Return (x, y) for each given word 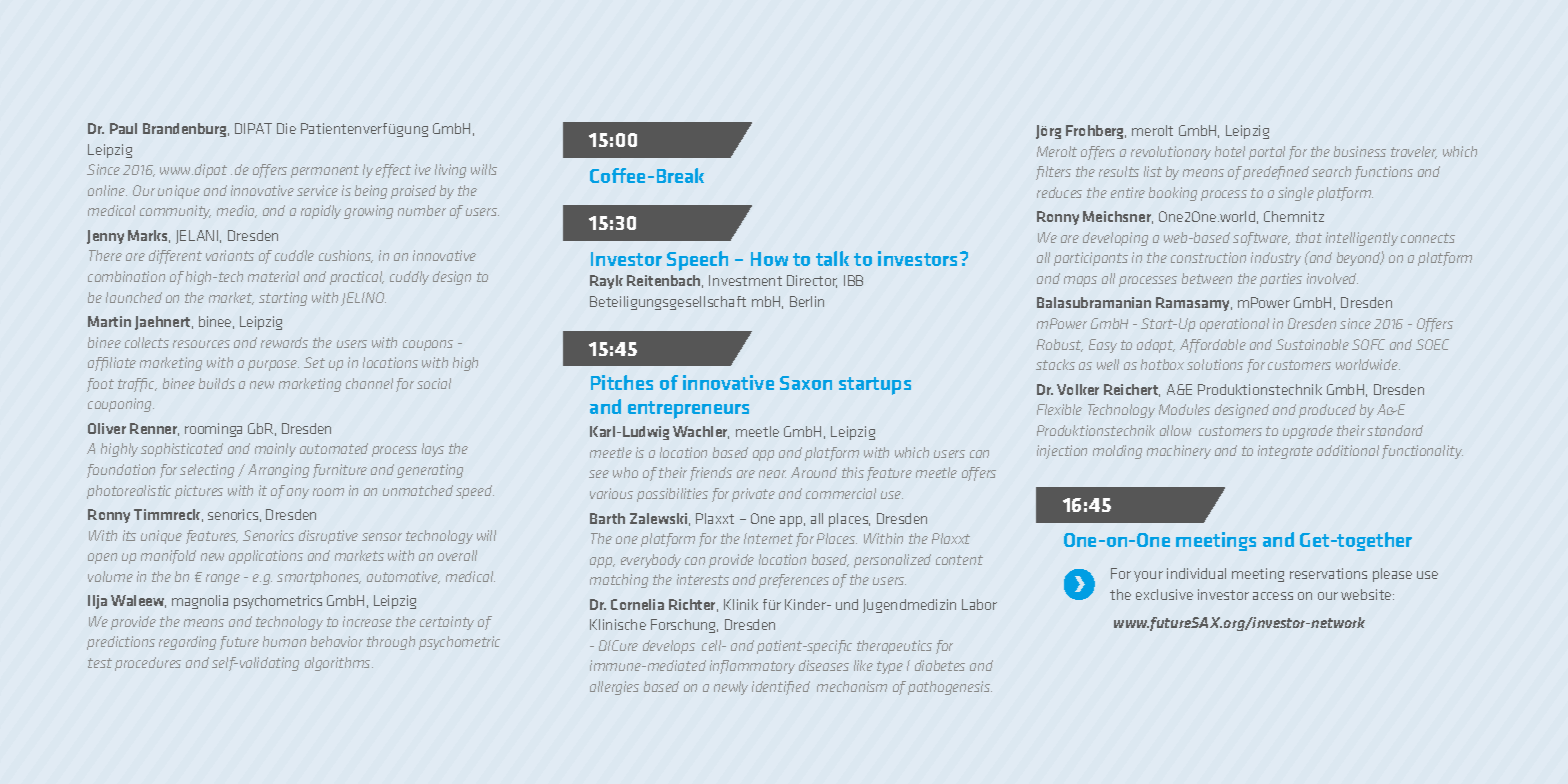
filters (1053, 173)
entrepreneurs (688, 410)
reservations (1328, 573)
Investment (745, 280)
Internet (768, 538)
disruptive (328, 537)
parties (1281, 280)
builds (217, 383)
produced (1327, 411)
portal (1267, 153)
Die (286, 128)
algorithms (339, 664)
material (273, 276)
